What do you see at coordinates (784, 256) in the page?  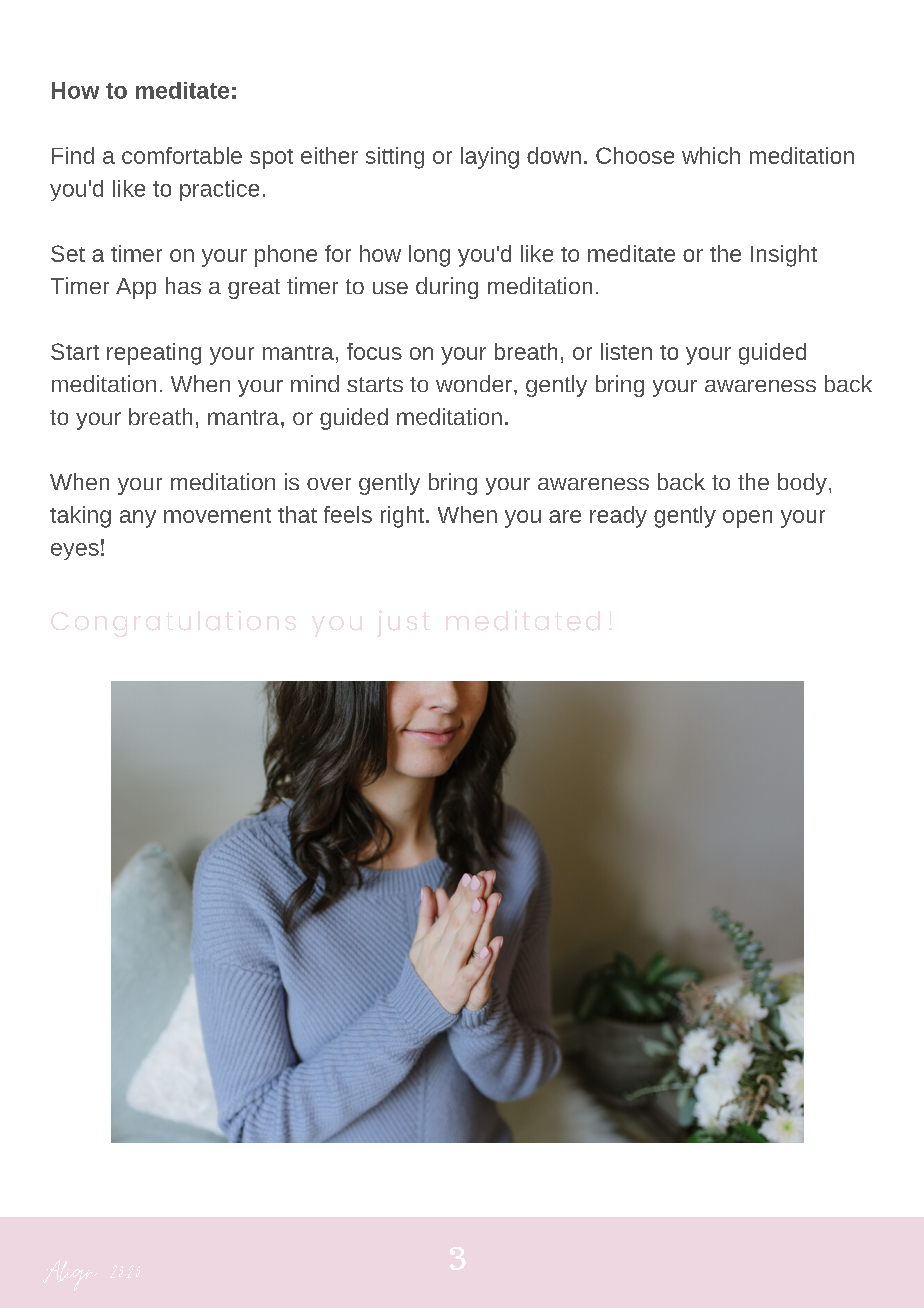 I see `Insight` at bounding box center [784, 256].
